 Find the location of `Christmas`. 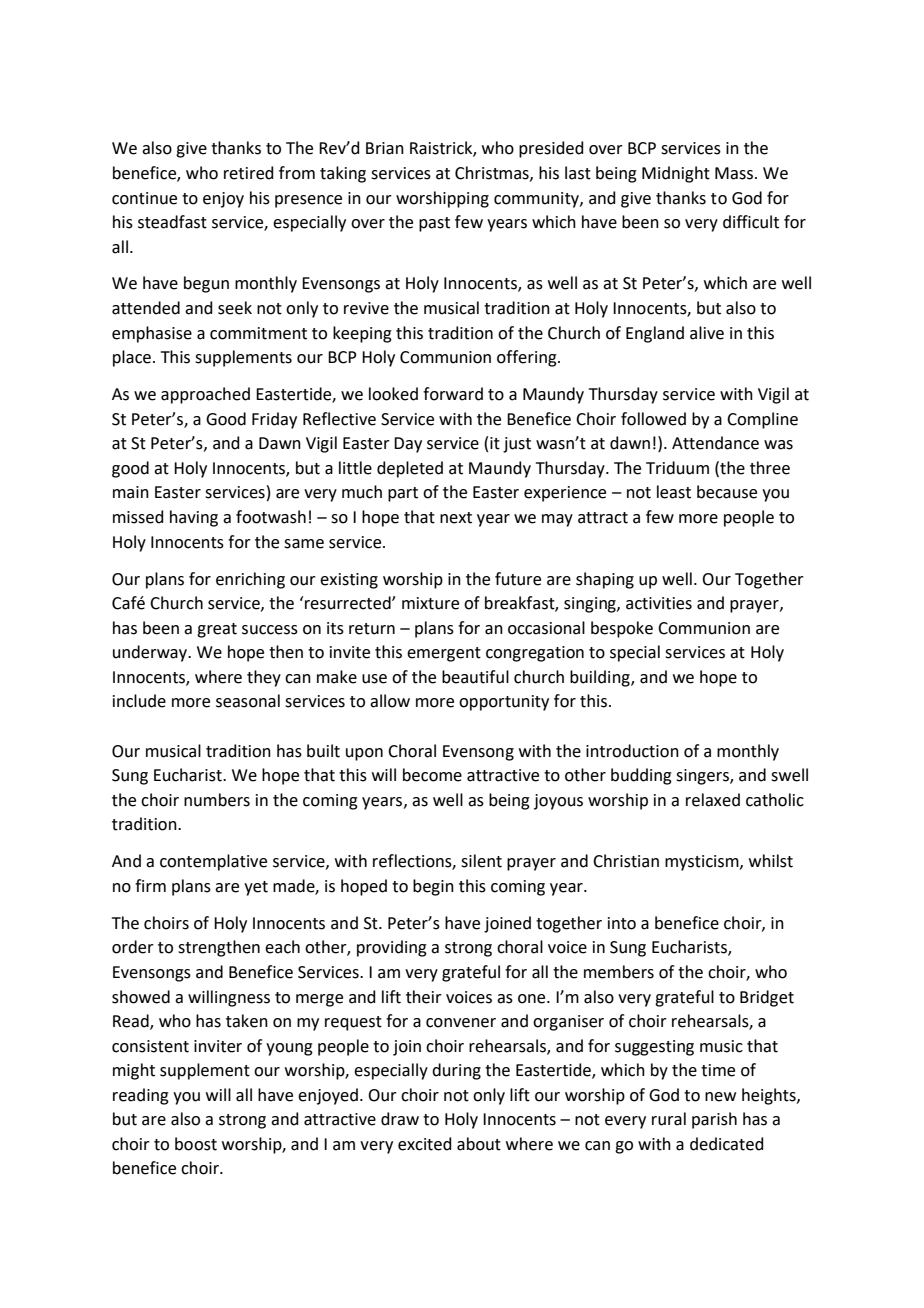

Christmas is located at coordinates (493, 173).
